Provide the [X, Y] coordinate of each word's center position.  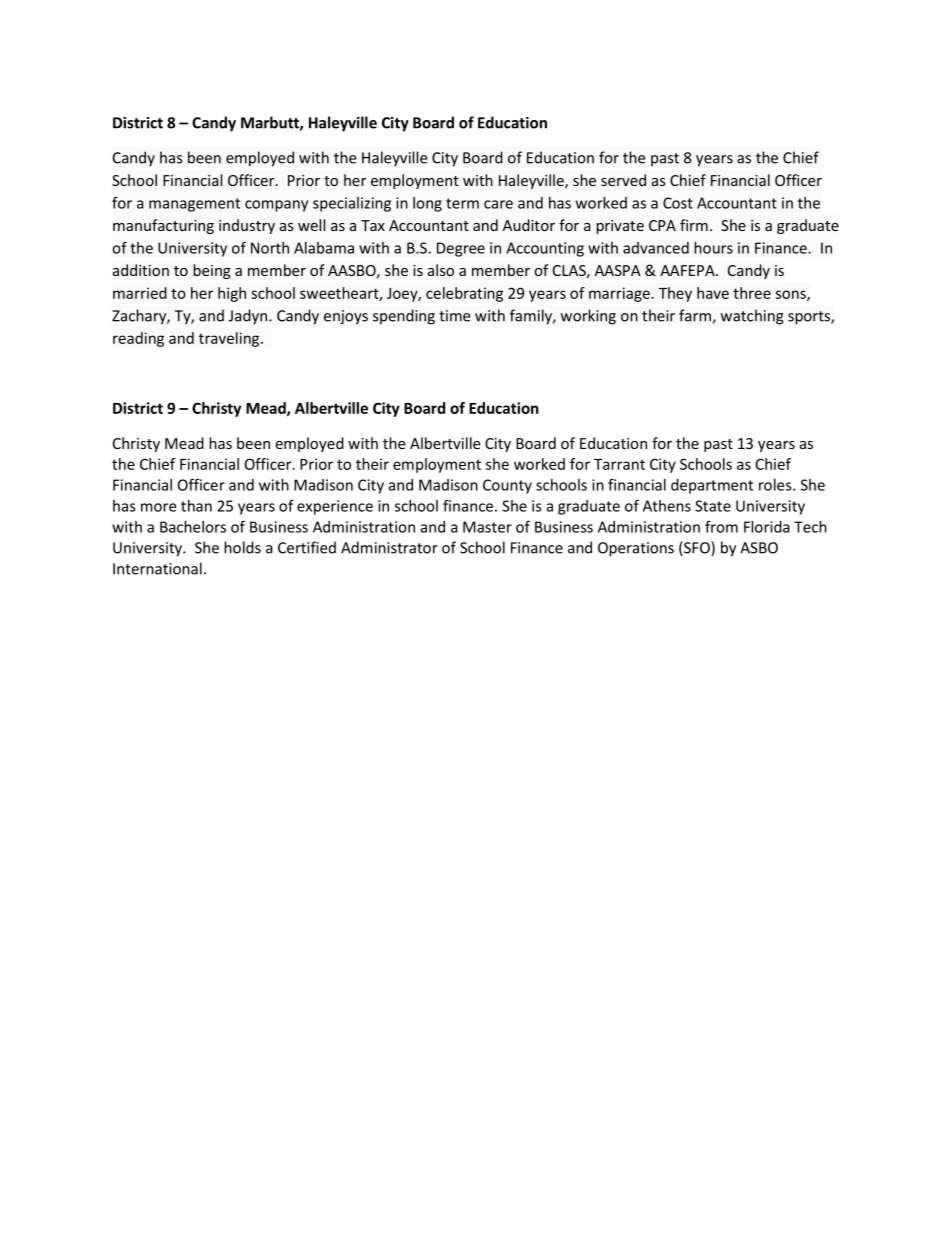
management [194, 205]
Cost [678, 203]
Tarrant [619, 464]
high [232, 294]
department [712, 486]
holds [242, 547]
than [196, 506]
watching [752, 317]
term [462, 203]
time [454, 316]
